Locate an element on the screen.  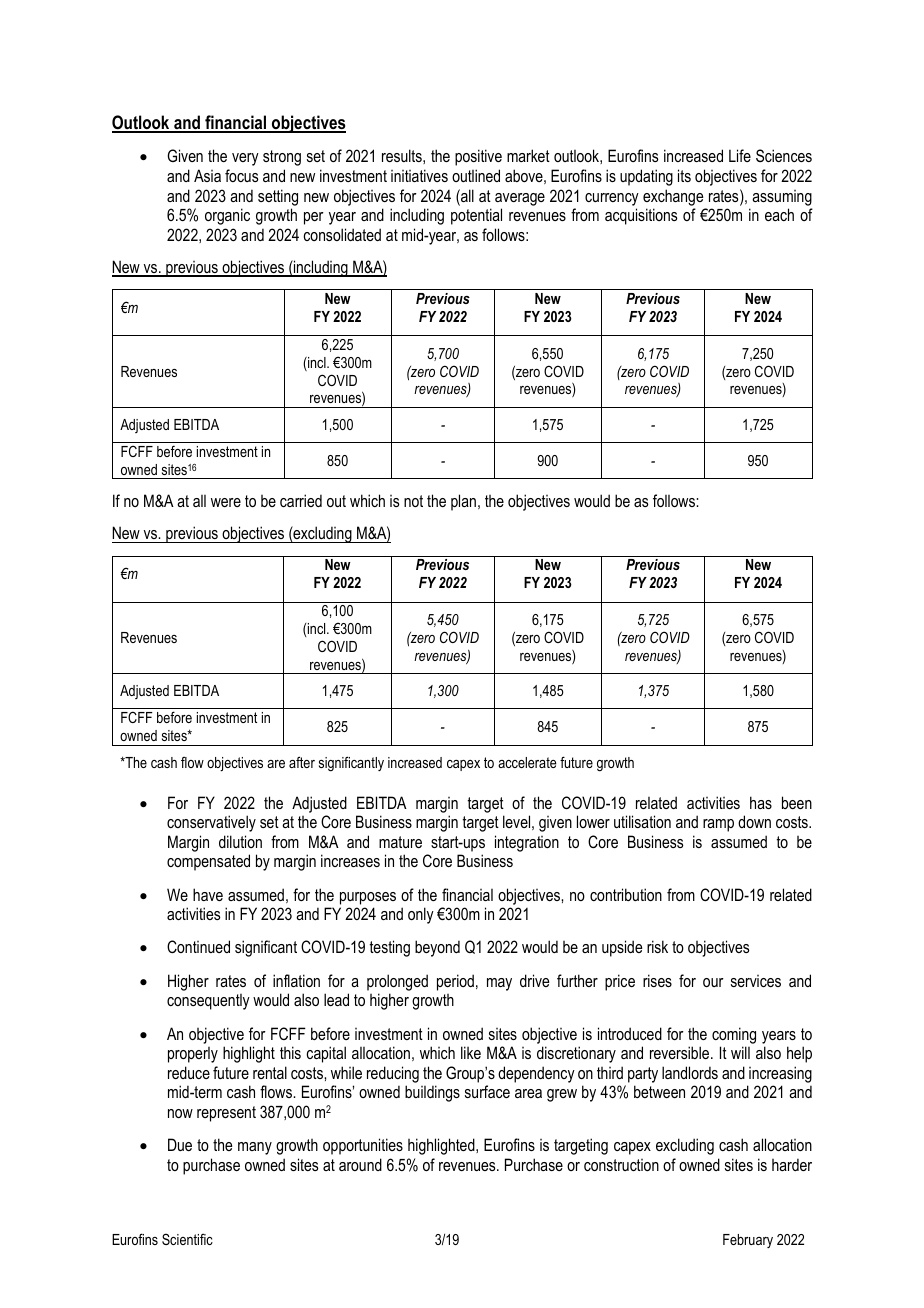
been is located at coordinates (797, 802).
